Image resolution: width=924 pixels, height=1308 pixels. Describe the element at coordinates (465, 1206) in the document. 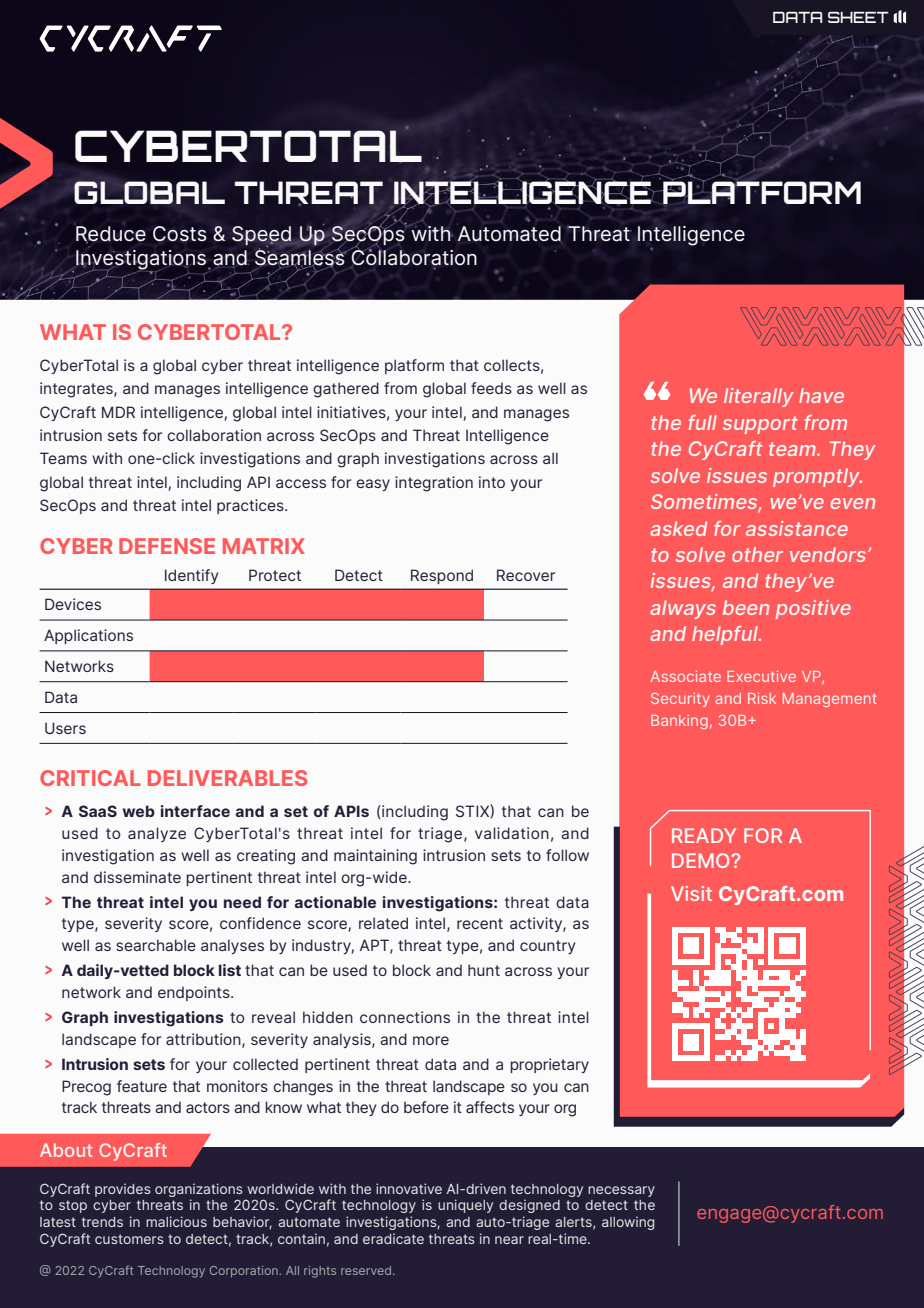

I see `uniquely` at that location.
